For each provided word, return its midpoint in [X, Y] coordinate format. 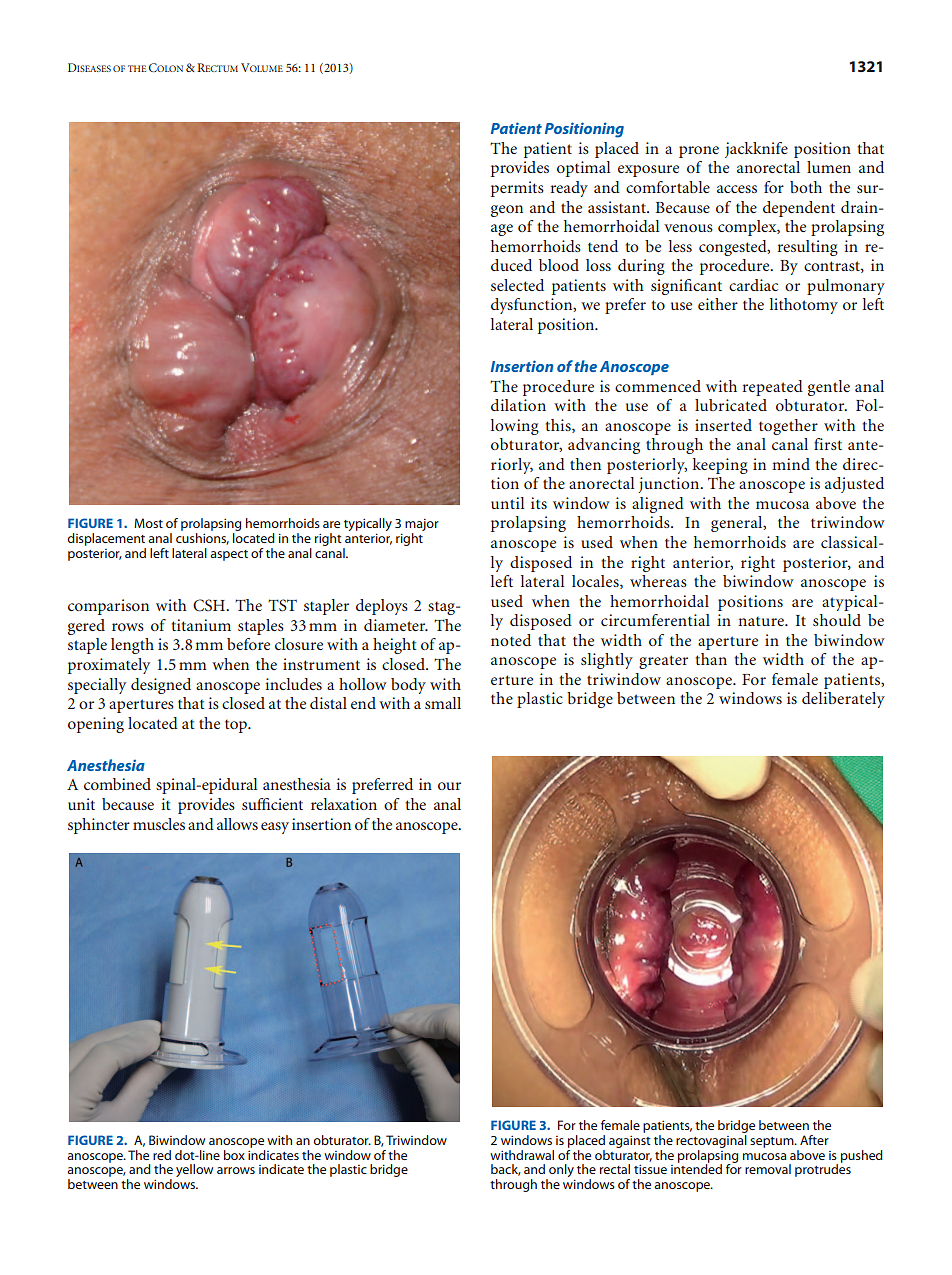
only [561, 1172]
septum [773, 1142]
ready [569, 189]
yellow [194, 1170]
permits [517, 189]
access [737, 189]
